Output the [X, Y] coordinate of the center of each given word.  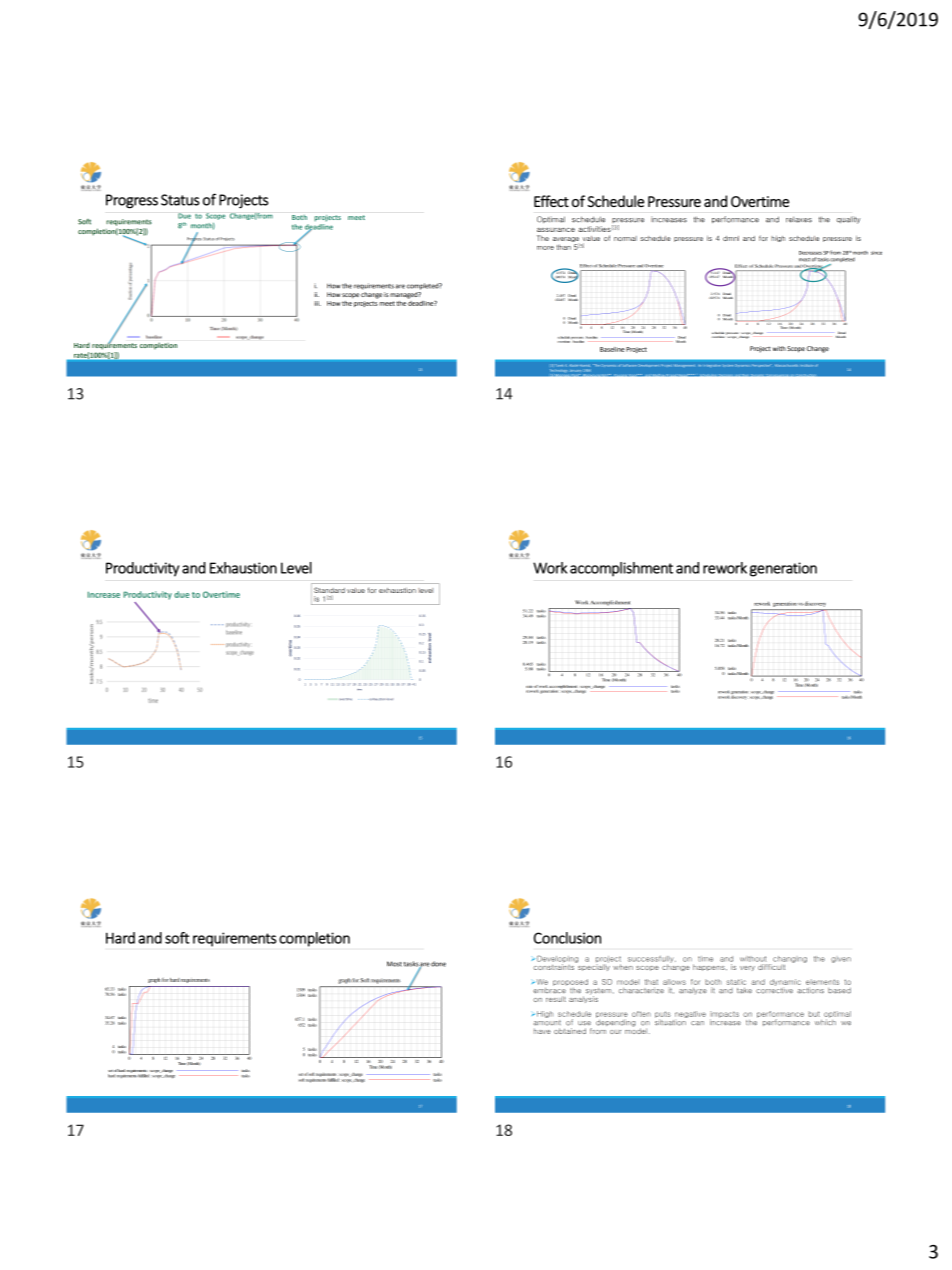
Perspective [761, 366]
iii [317, 303]
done [438, 964]
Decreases [810, 253]
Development [648, 365]
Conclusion [567, 938]
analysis [583, 998]
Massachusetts [786, 365]
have [542, 1031]
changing [789, 960]
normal [625, 238]
